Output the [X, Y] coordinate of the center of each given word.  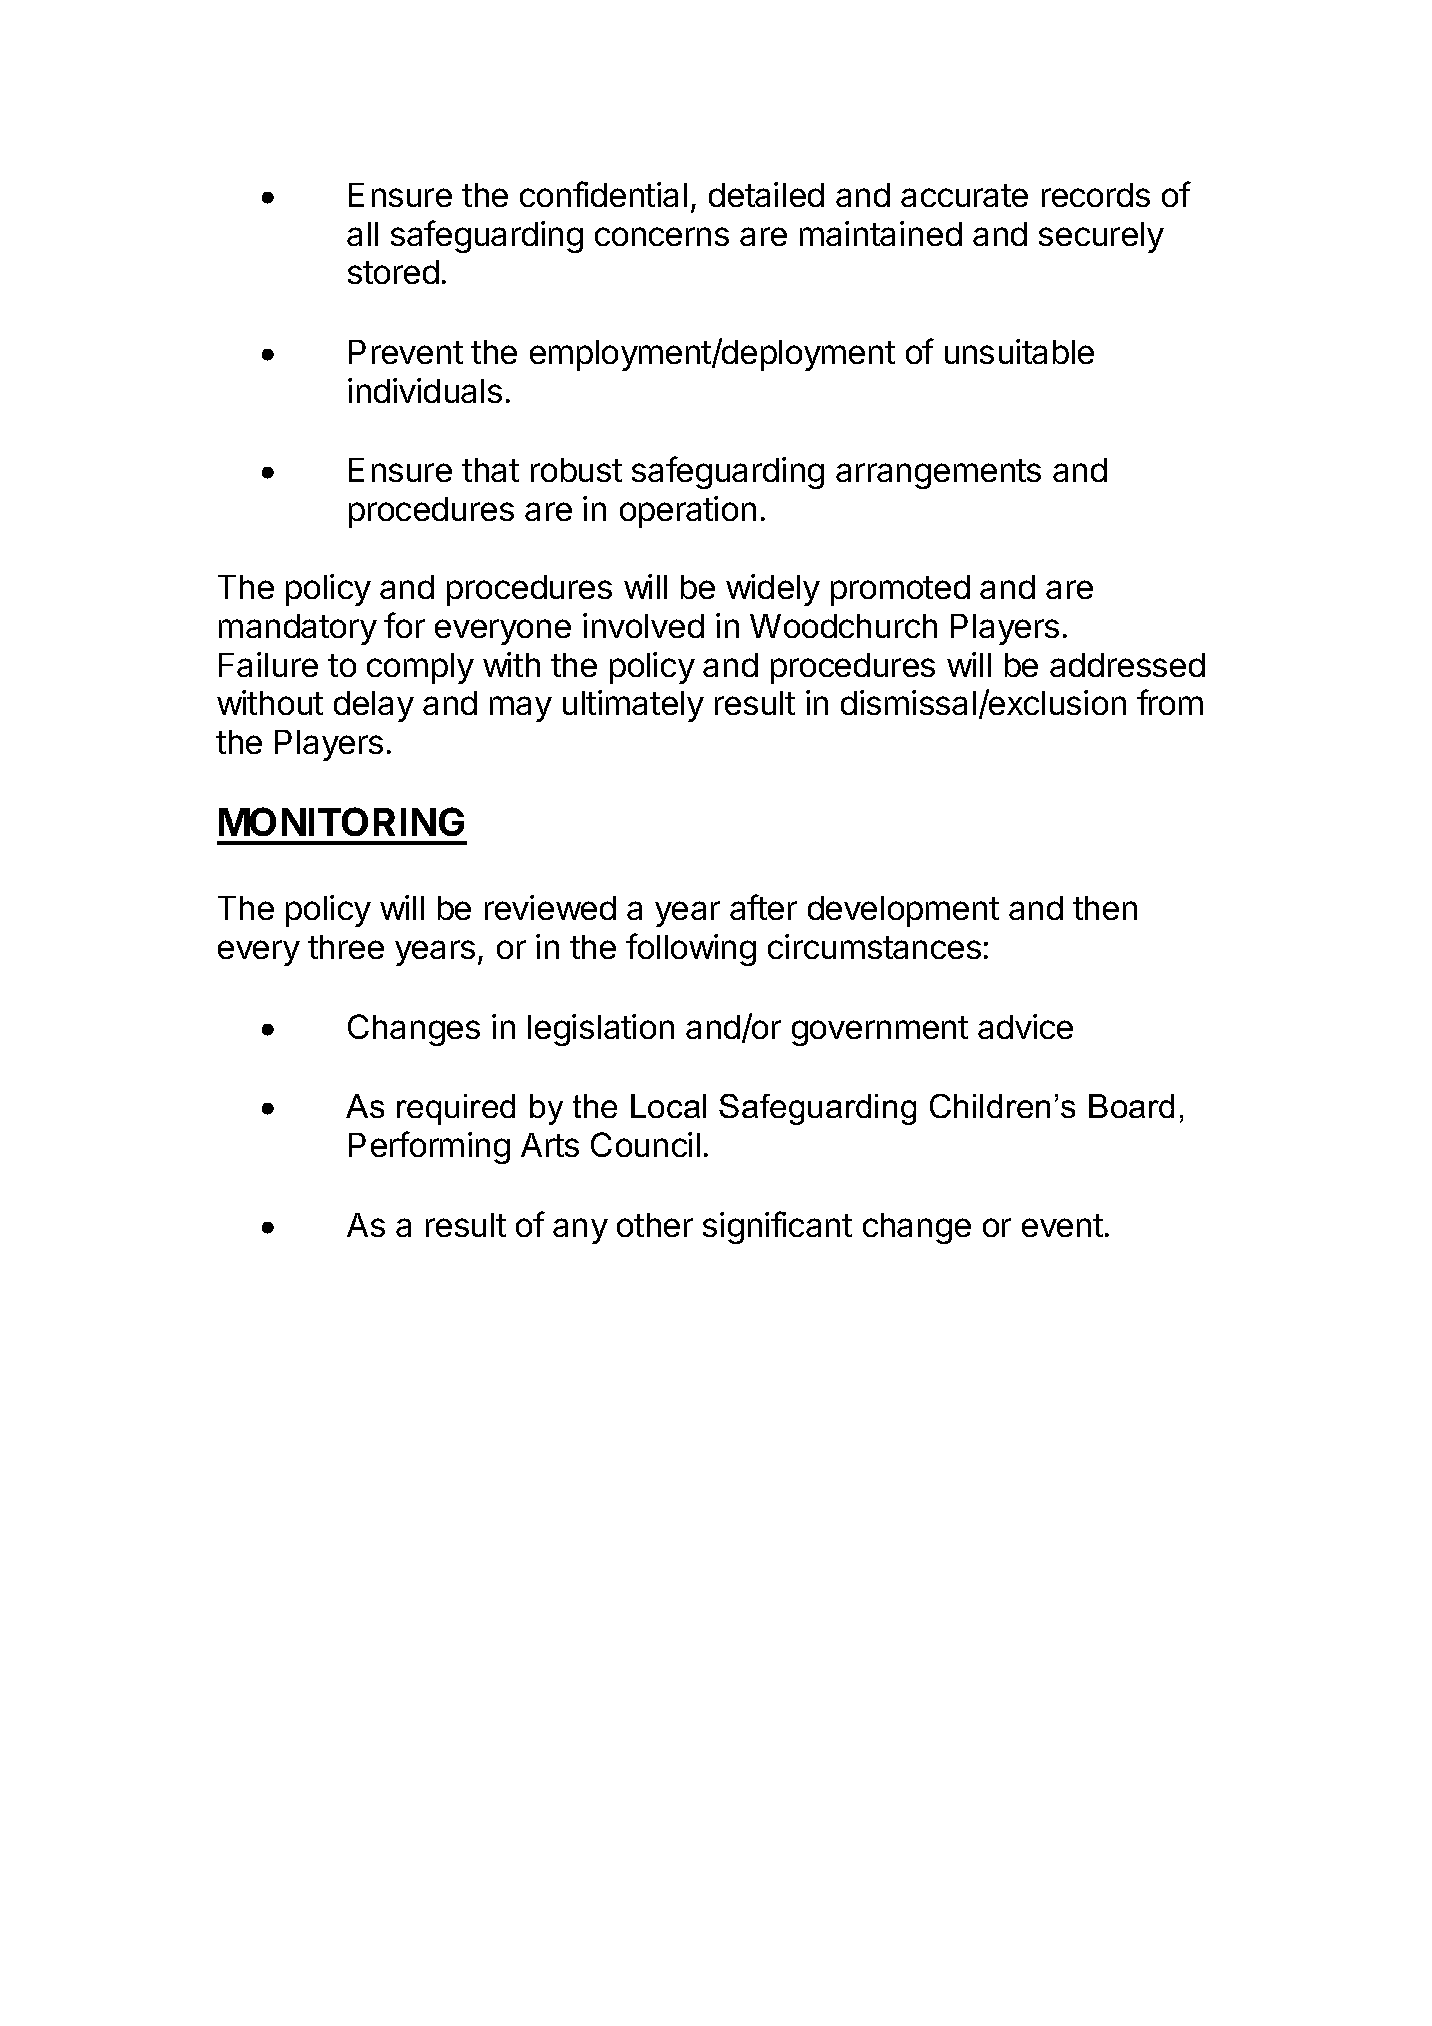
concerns [662, 236]
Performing [429, 1147]
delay [374, 706]
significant [777, 1227]
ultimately [633, 706]
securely [1101, 237]
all [362, 234]
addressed [1127, 665]
